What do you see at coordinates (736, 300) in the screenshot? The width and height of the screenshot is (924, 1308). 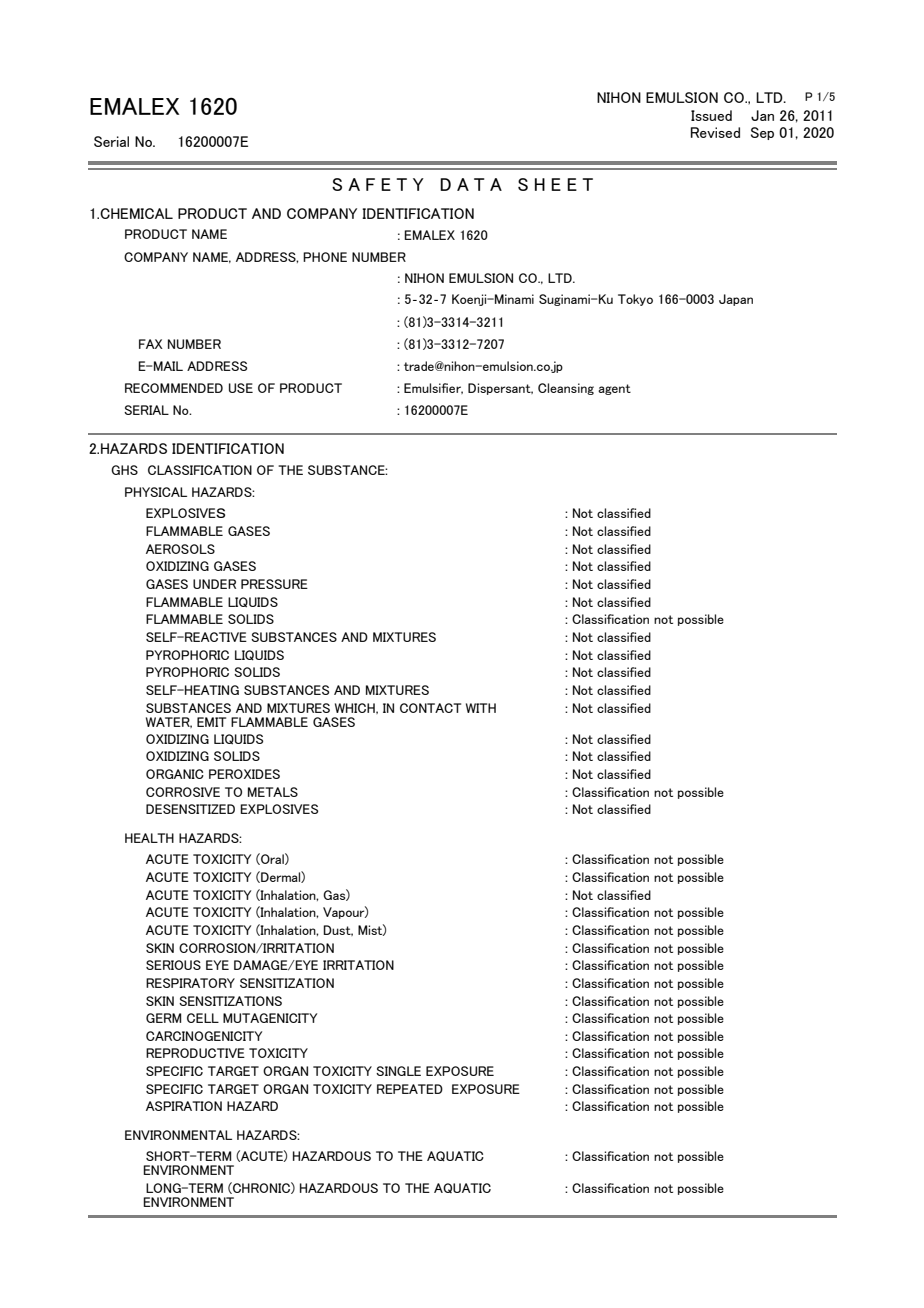 I see `Japan` at bounding box center [736, 300].
